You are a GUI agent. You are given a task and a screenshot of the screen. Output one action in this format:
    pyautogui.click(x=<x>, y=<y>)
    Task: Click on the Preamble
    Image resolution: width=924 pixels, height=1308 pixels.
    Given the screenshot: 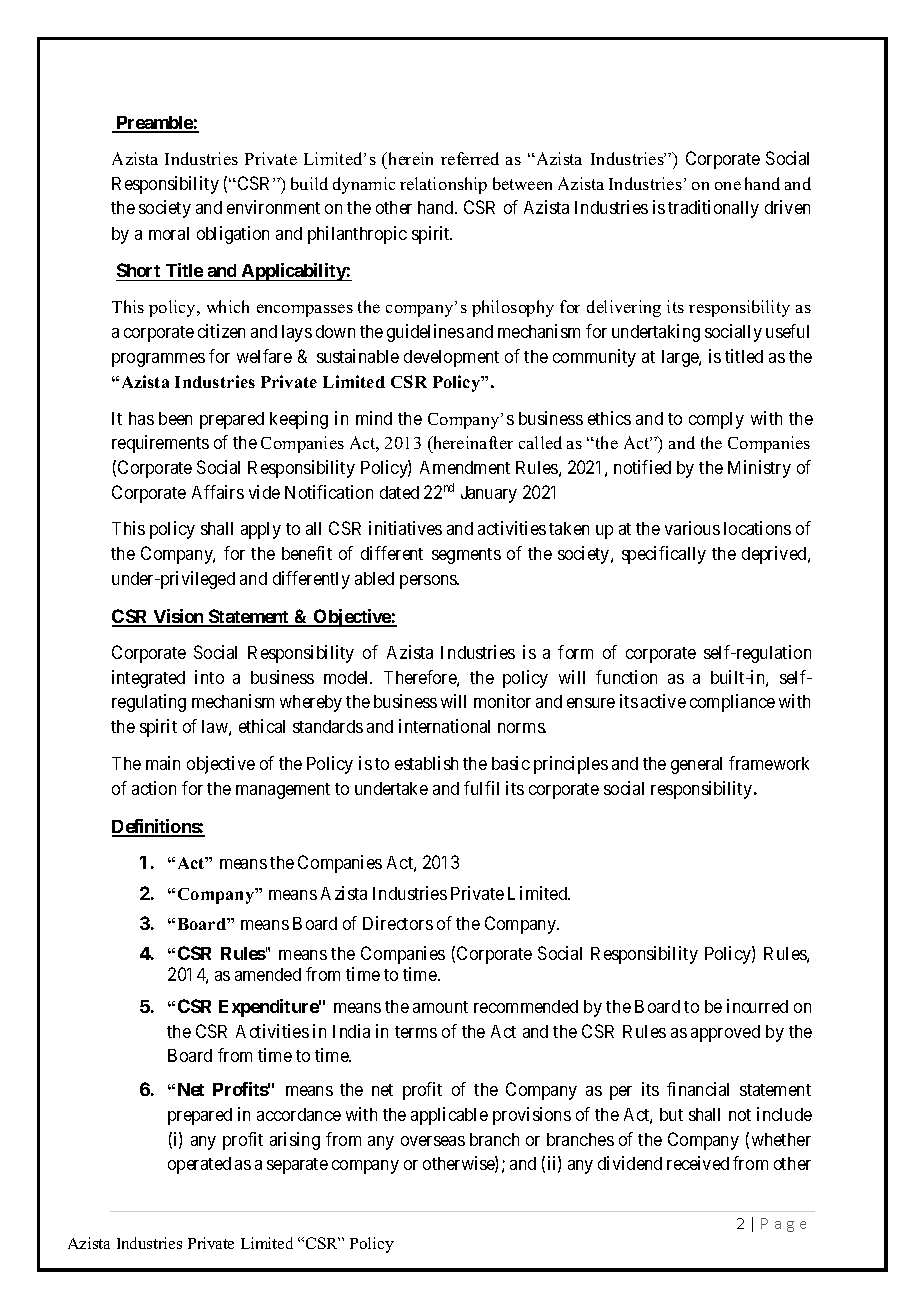 What is the action you would take?
    pyautogui.click(x=154, y=124)
